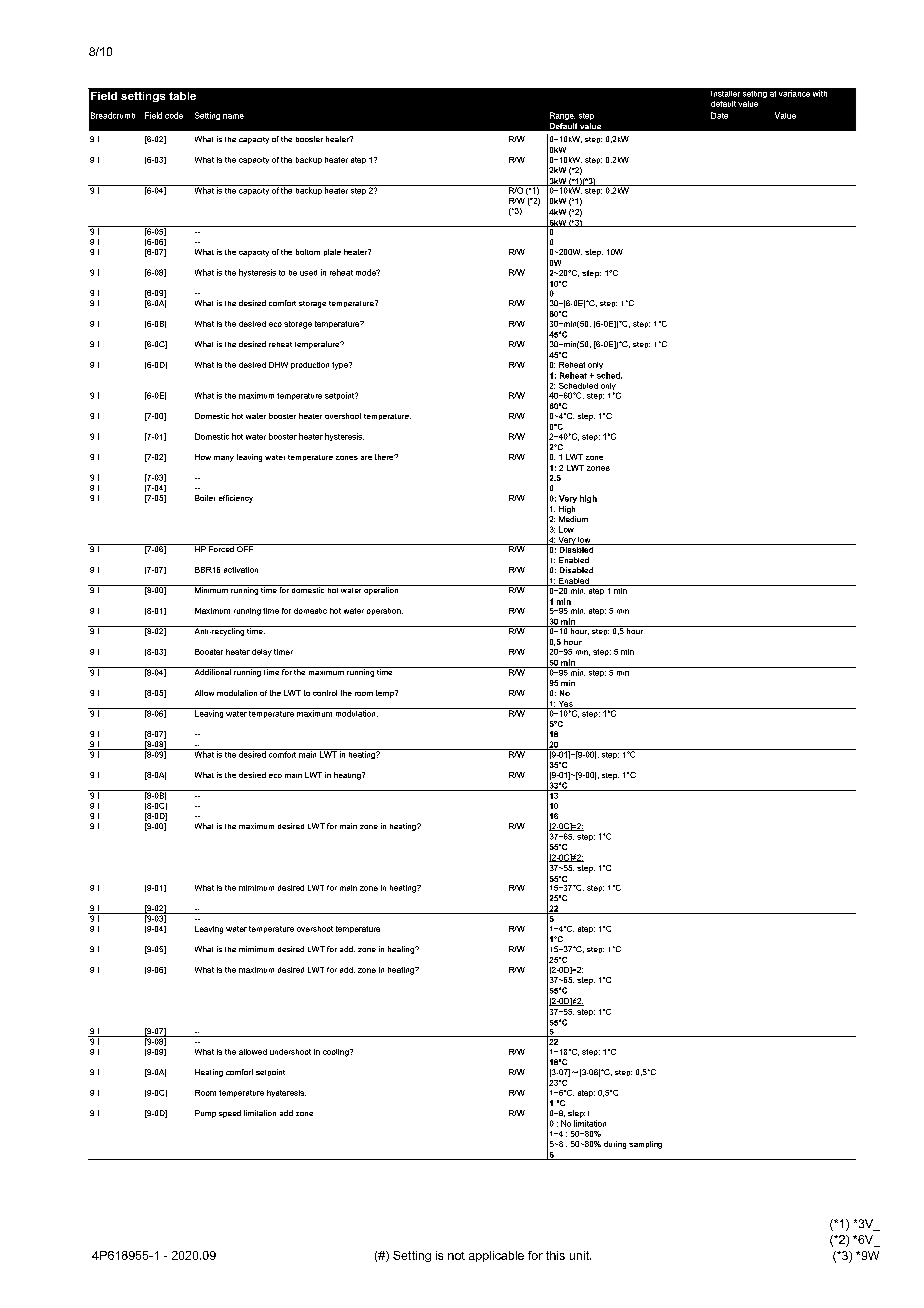 This screenshot has height=1308, width=924. What do you see at coordinates (456, 1256) in the screenshot?
I see `not` at bounding box center [456, 1256].
